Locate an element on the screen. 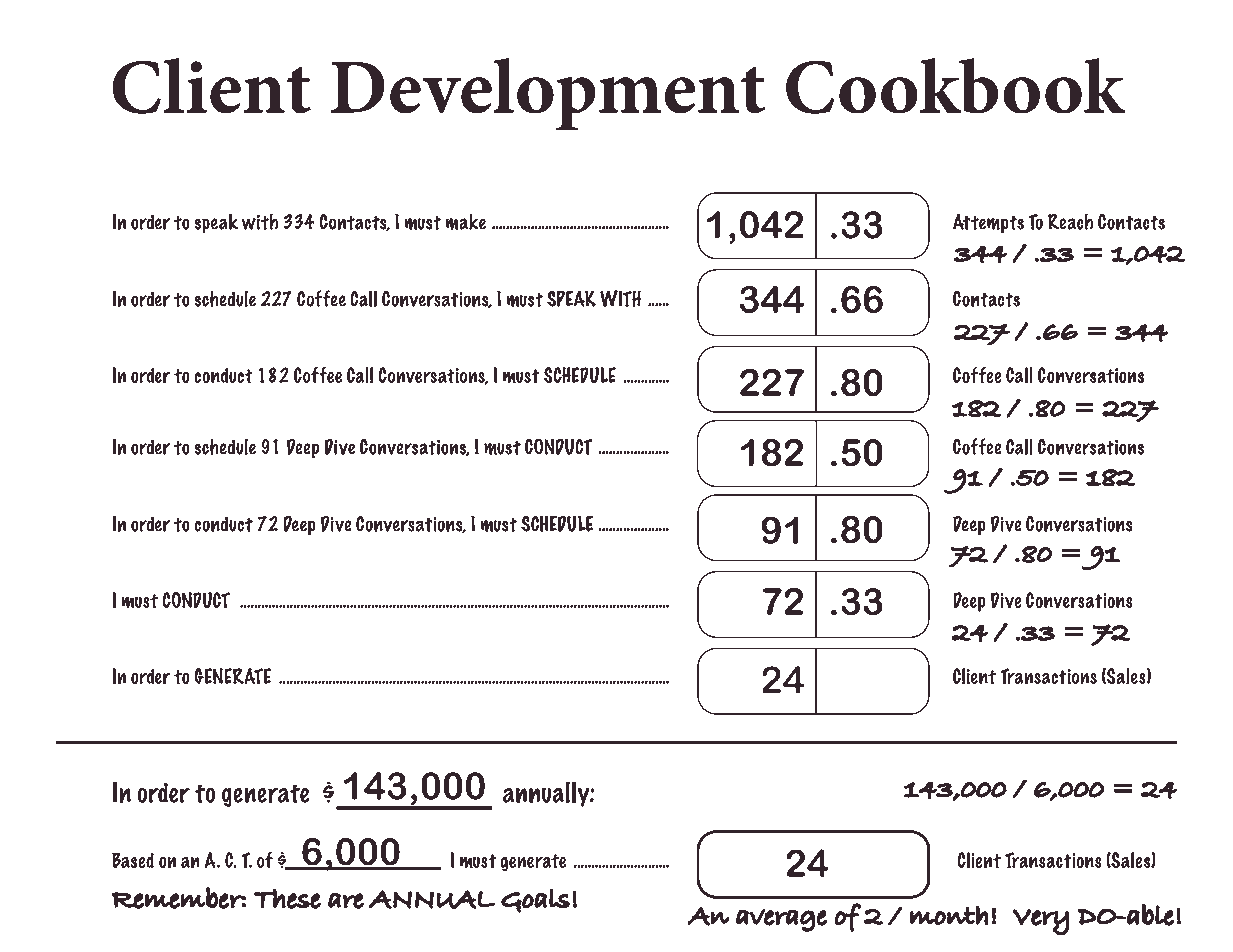 The image size is (1233, 952). month is located at coordinates (949, 915).
